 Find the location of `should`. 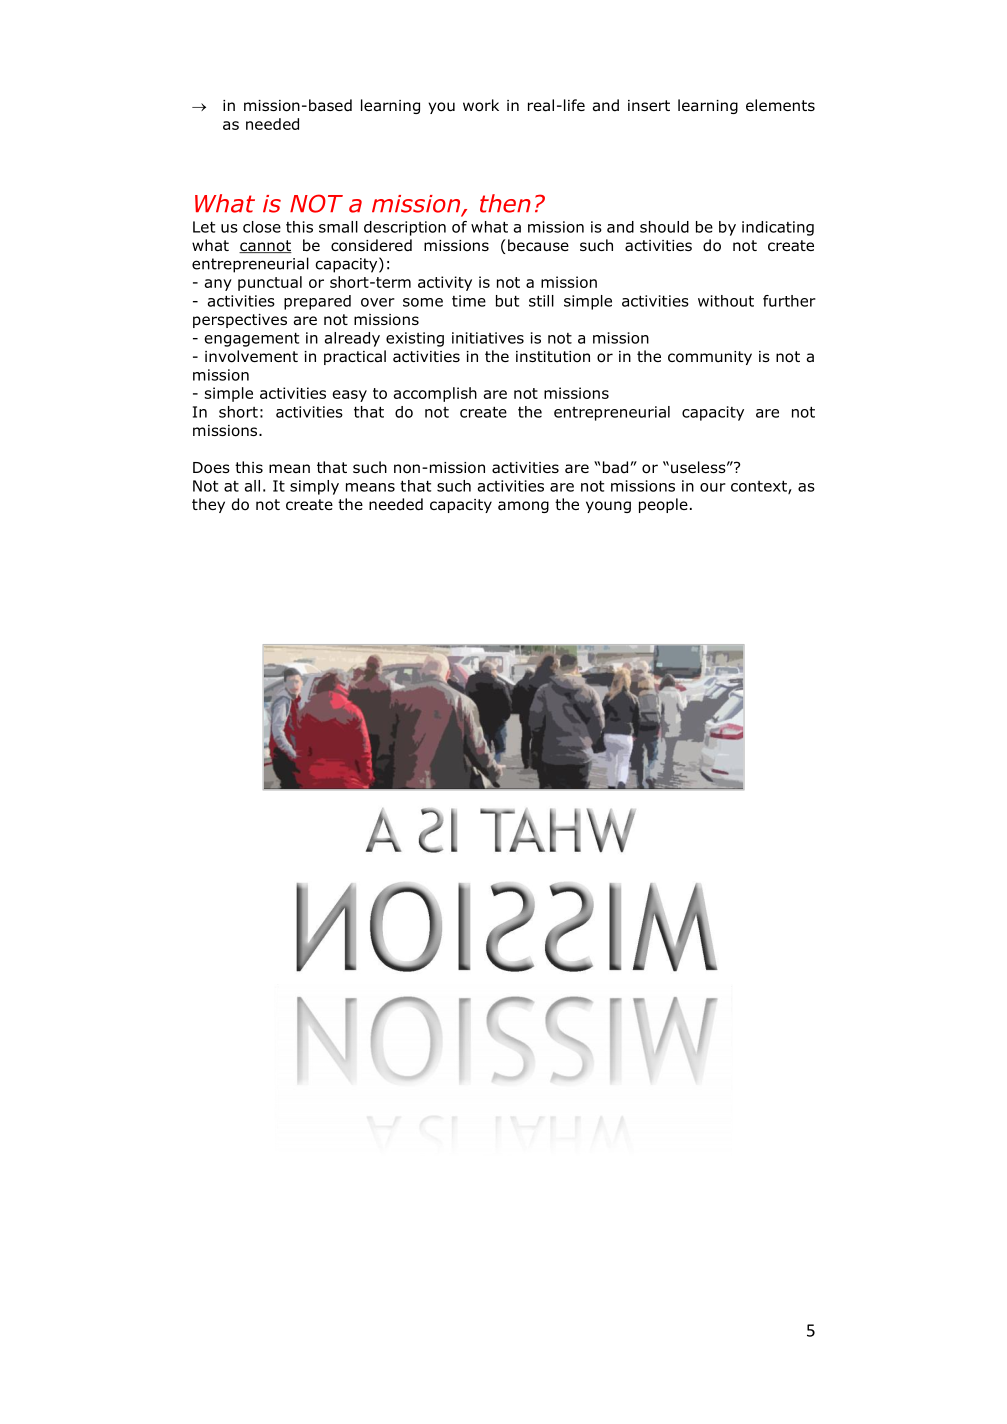

should is located at coordinates (664, 227).
